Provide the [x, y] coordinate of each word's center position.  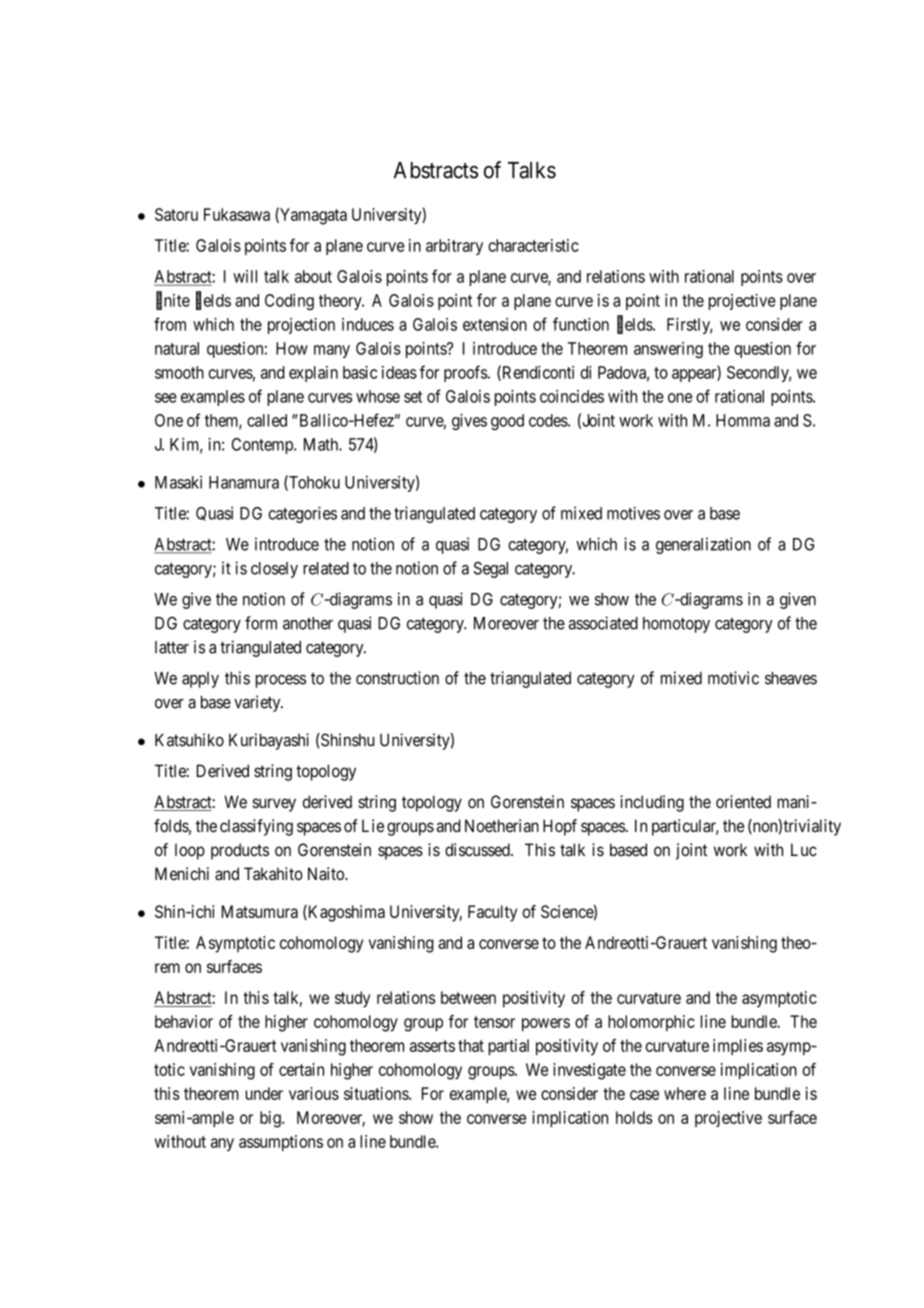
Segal [491, 570]
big [271, 1119]
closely [274, 570]
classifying [256, 827]
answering [668, 350]
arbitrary [454, 247]
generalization [703, 545]
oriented [743, 801]
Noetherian [502, 826]
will [245, 276]
